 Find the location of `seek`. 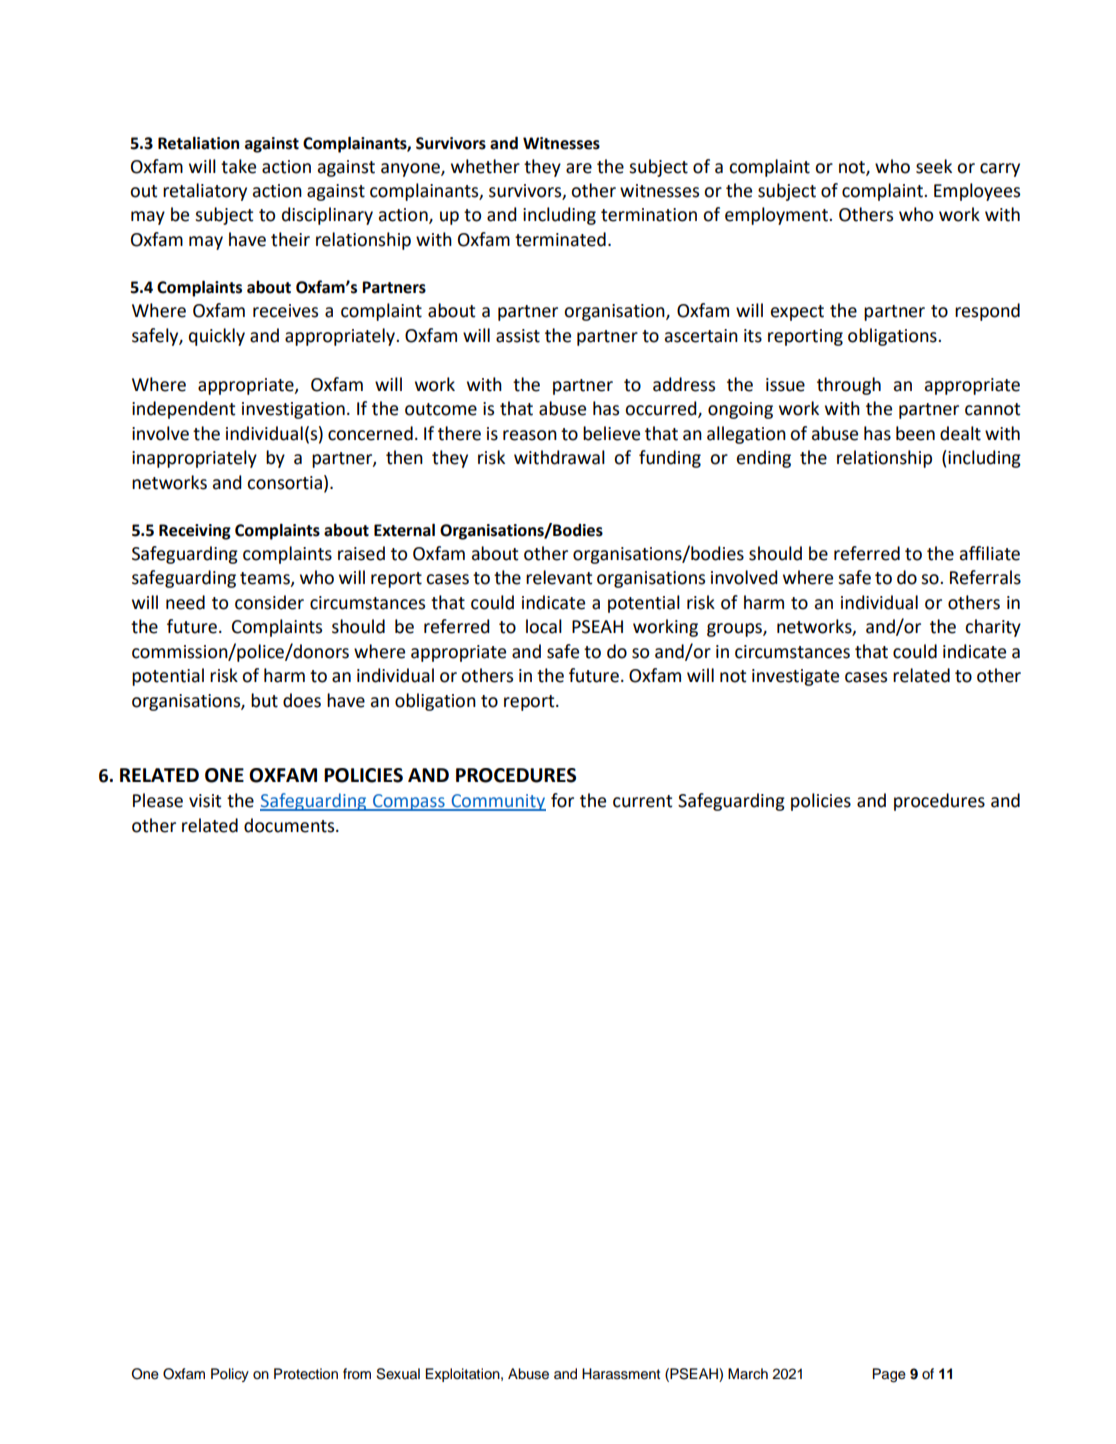

seek is located at coordinates (934, 166).
